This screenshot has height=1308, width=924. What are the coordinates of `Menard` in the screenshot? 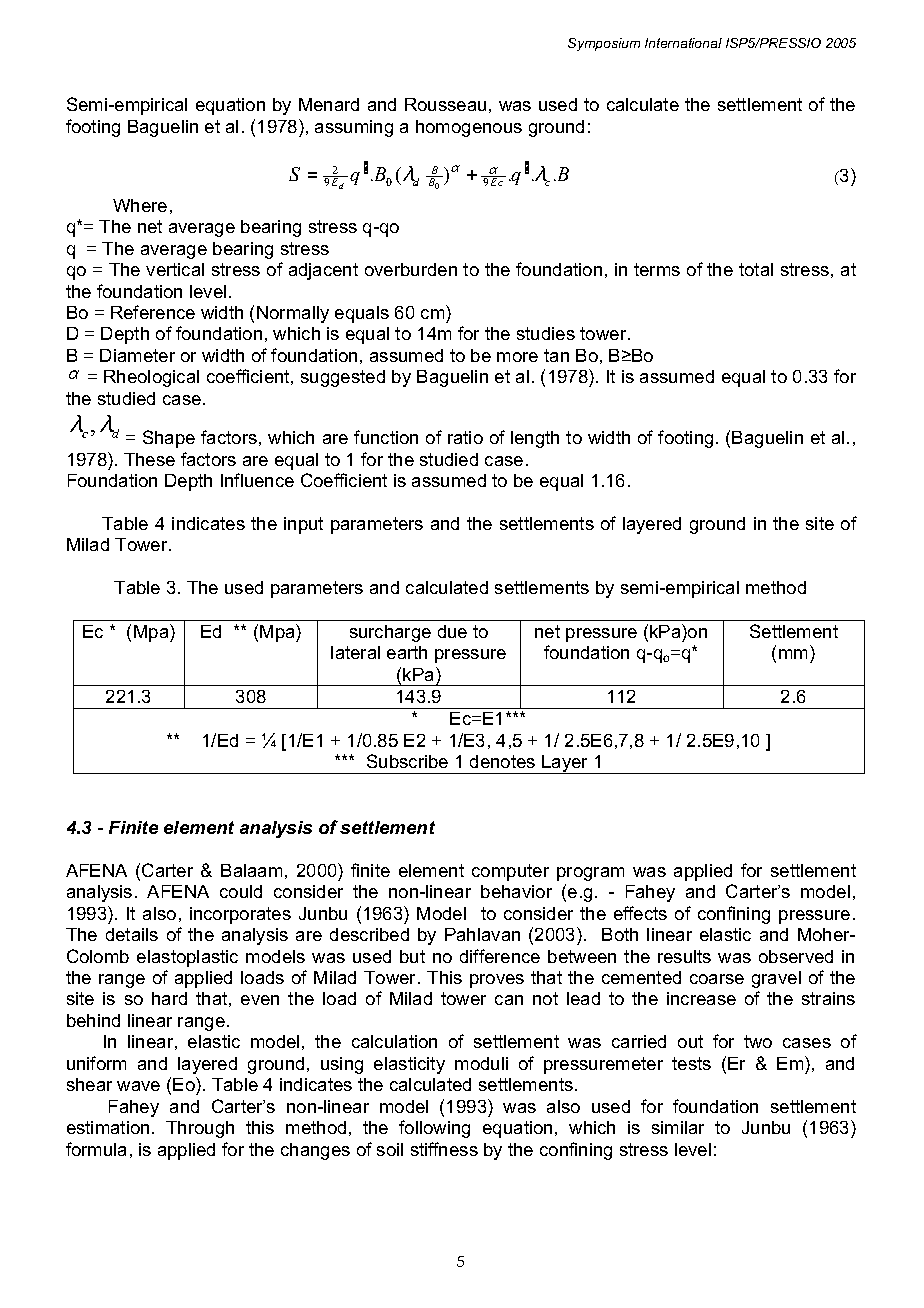 It's located at (329, 104).
